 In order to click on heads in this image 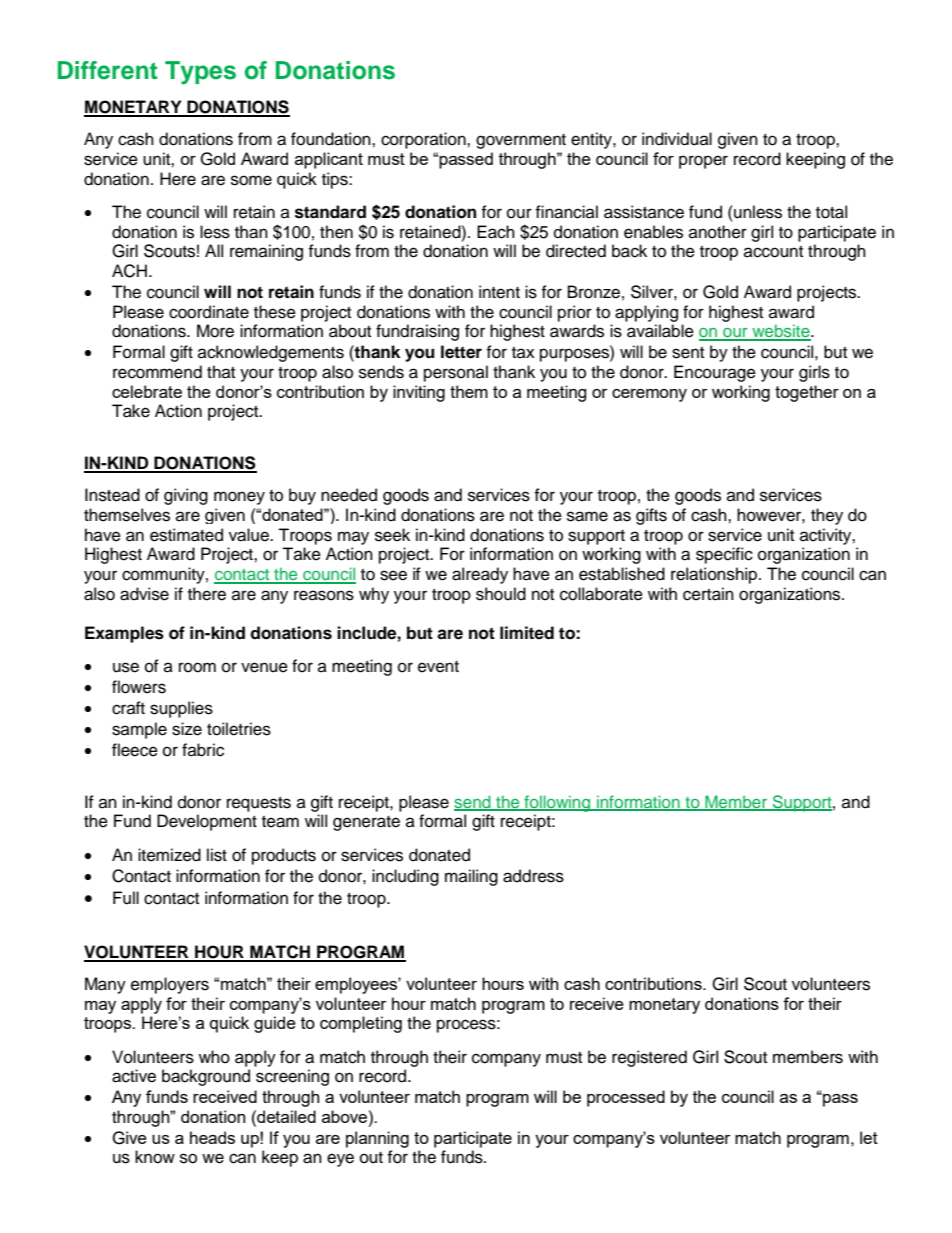, I will do `click(212, 1137)`.
